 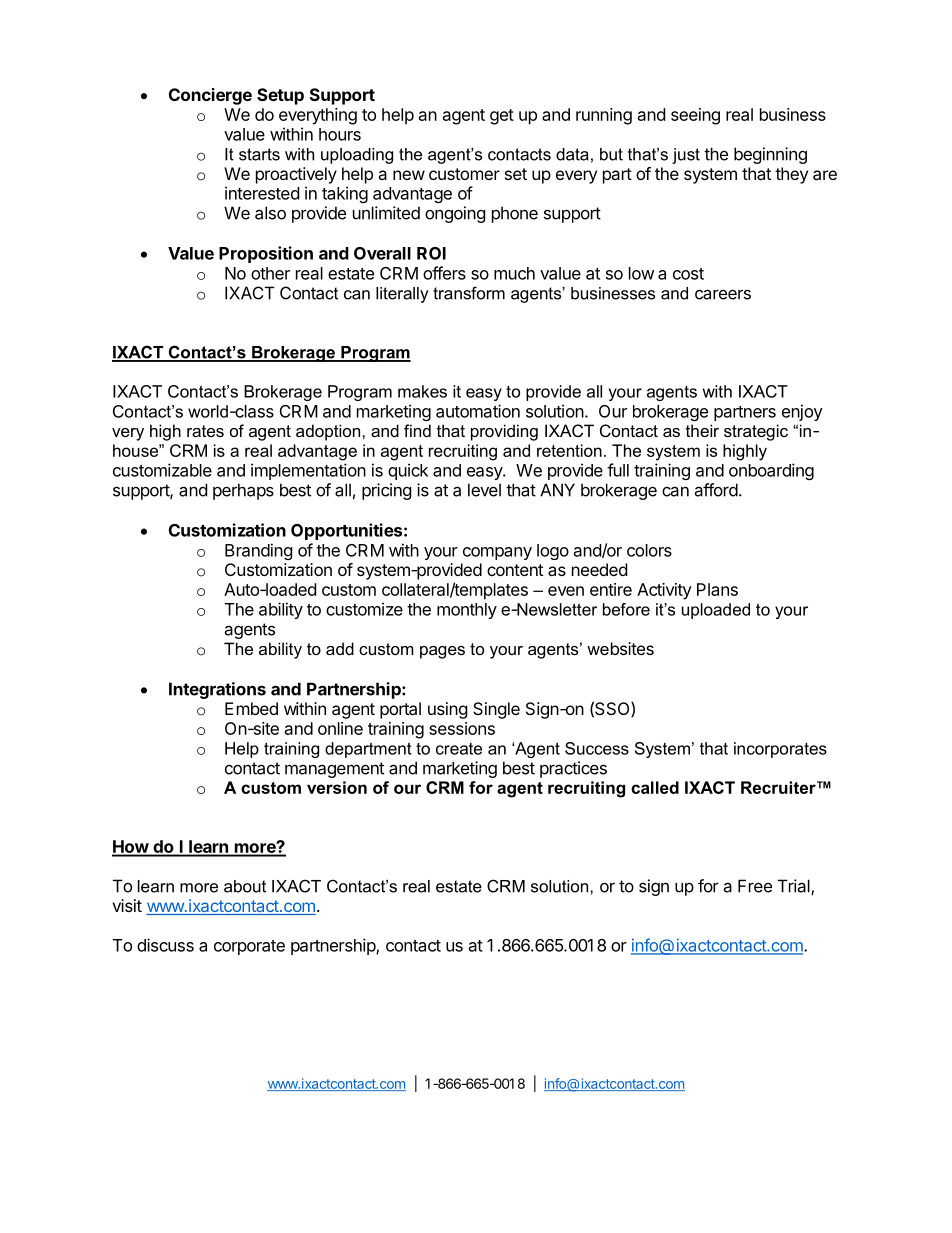 What do you see at coordinates (243, 491) in the image?
I see `perhaps` at bounding box center [243, 491].
